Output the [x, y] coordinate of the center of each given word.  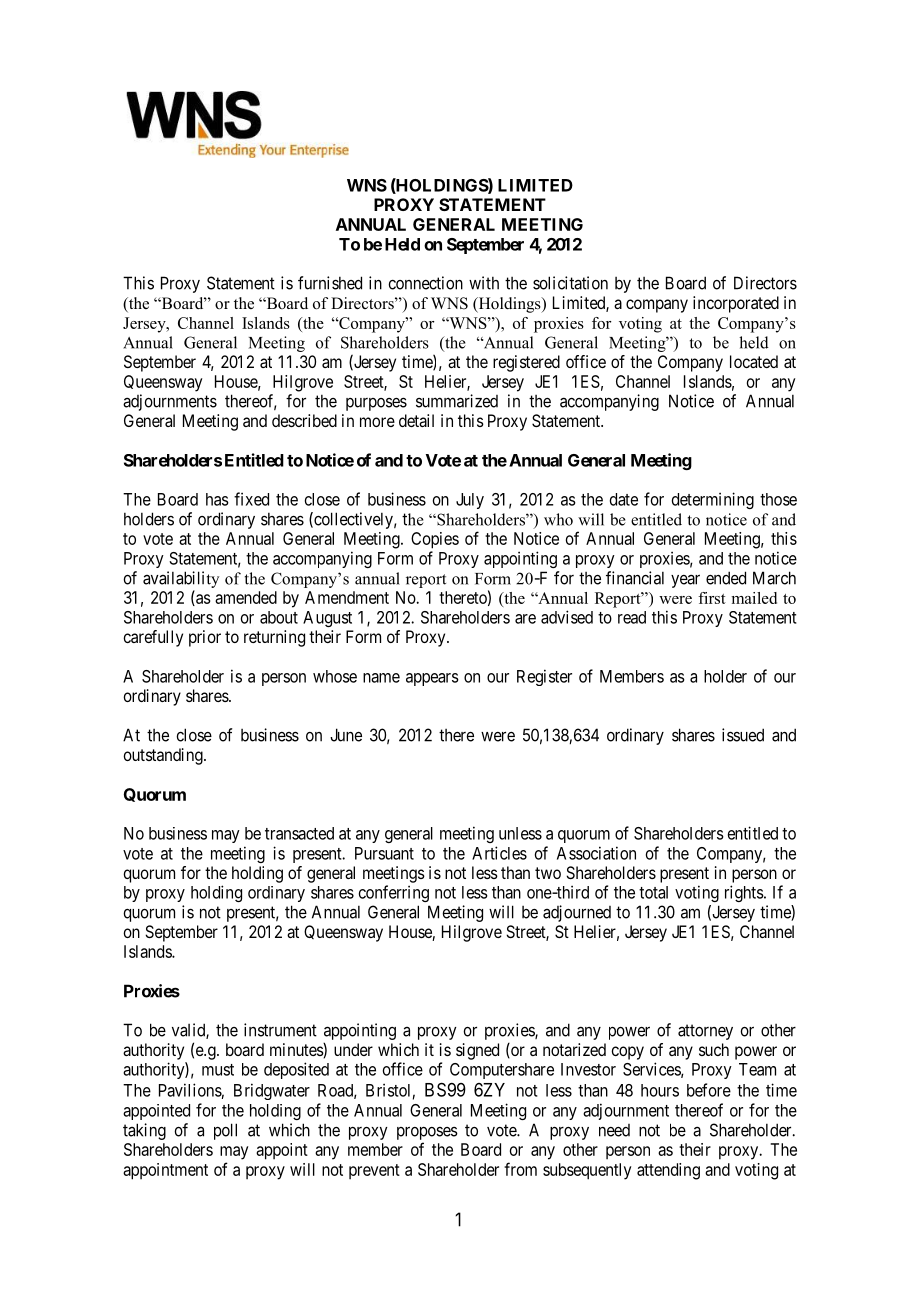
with [484, 283]
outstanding [164, 756]
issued [743, 735]
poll [225, 1131]
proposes [427, 1133]
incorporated [736, 304]
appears [432, 679]
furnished [330, 283]
